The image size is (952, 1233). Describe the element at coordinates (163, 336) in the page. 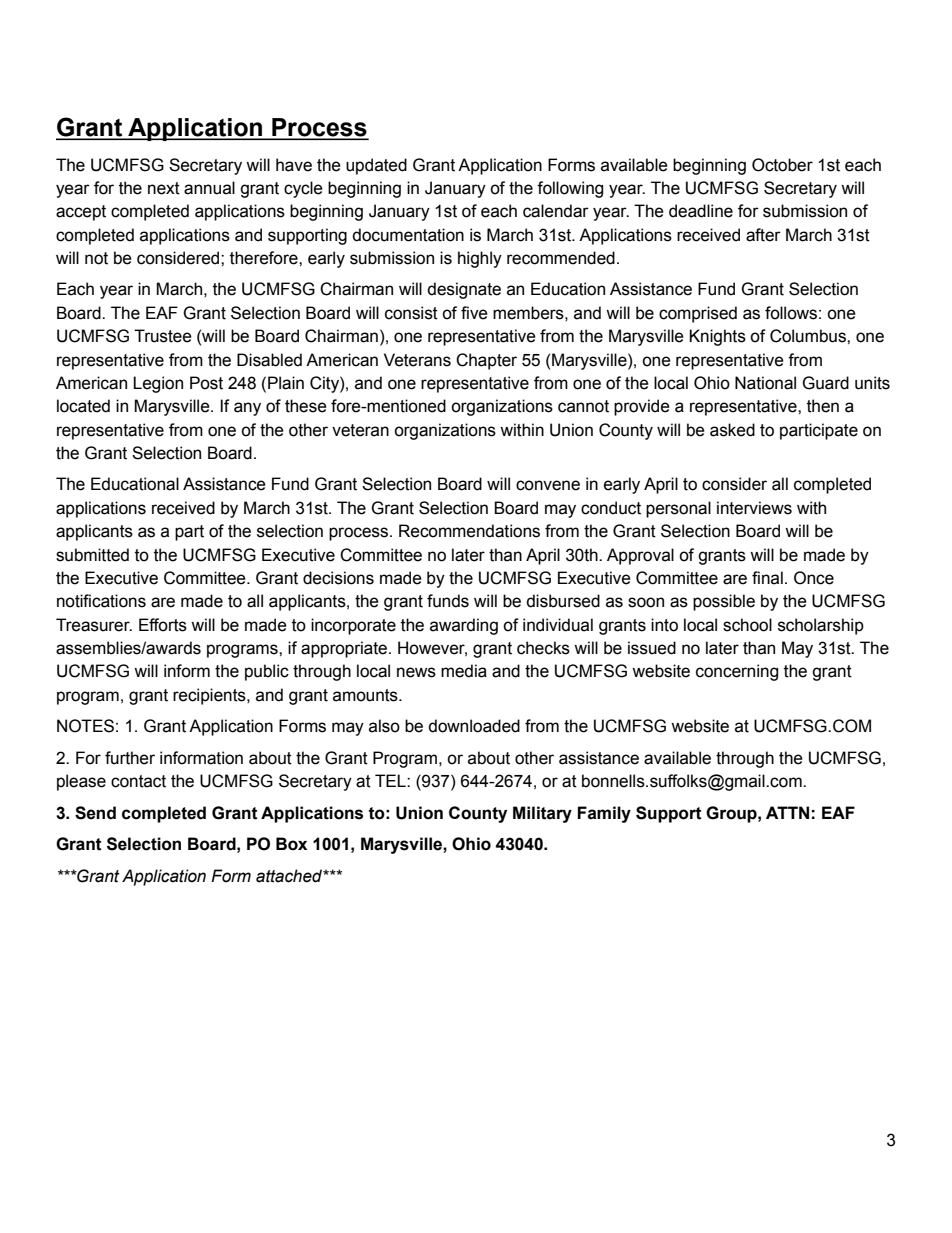

I see `Trustee` at that location.
